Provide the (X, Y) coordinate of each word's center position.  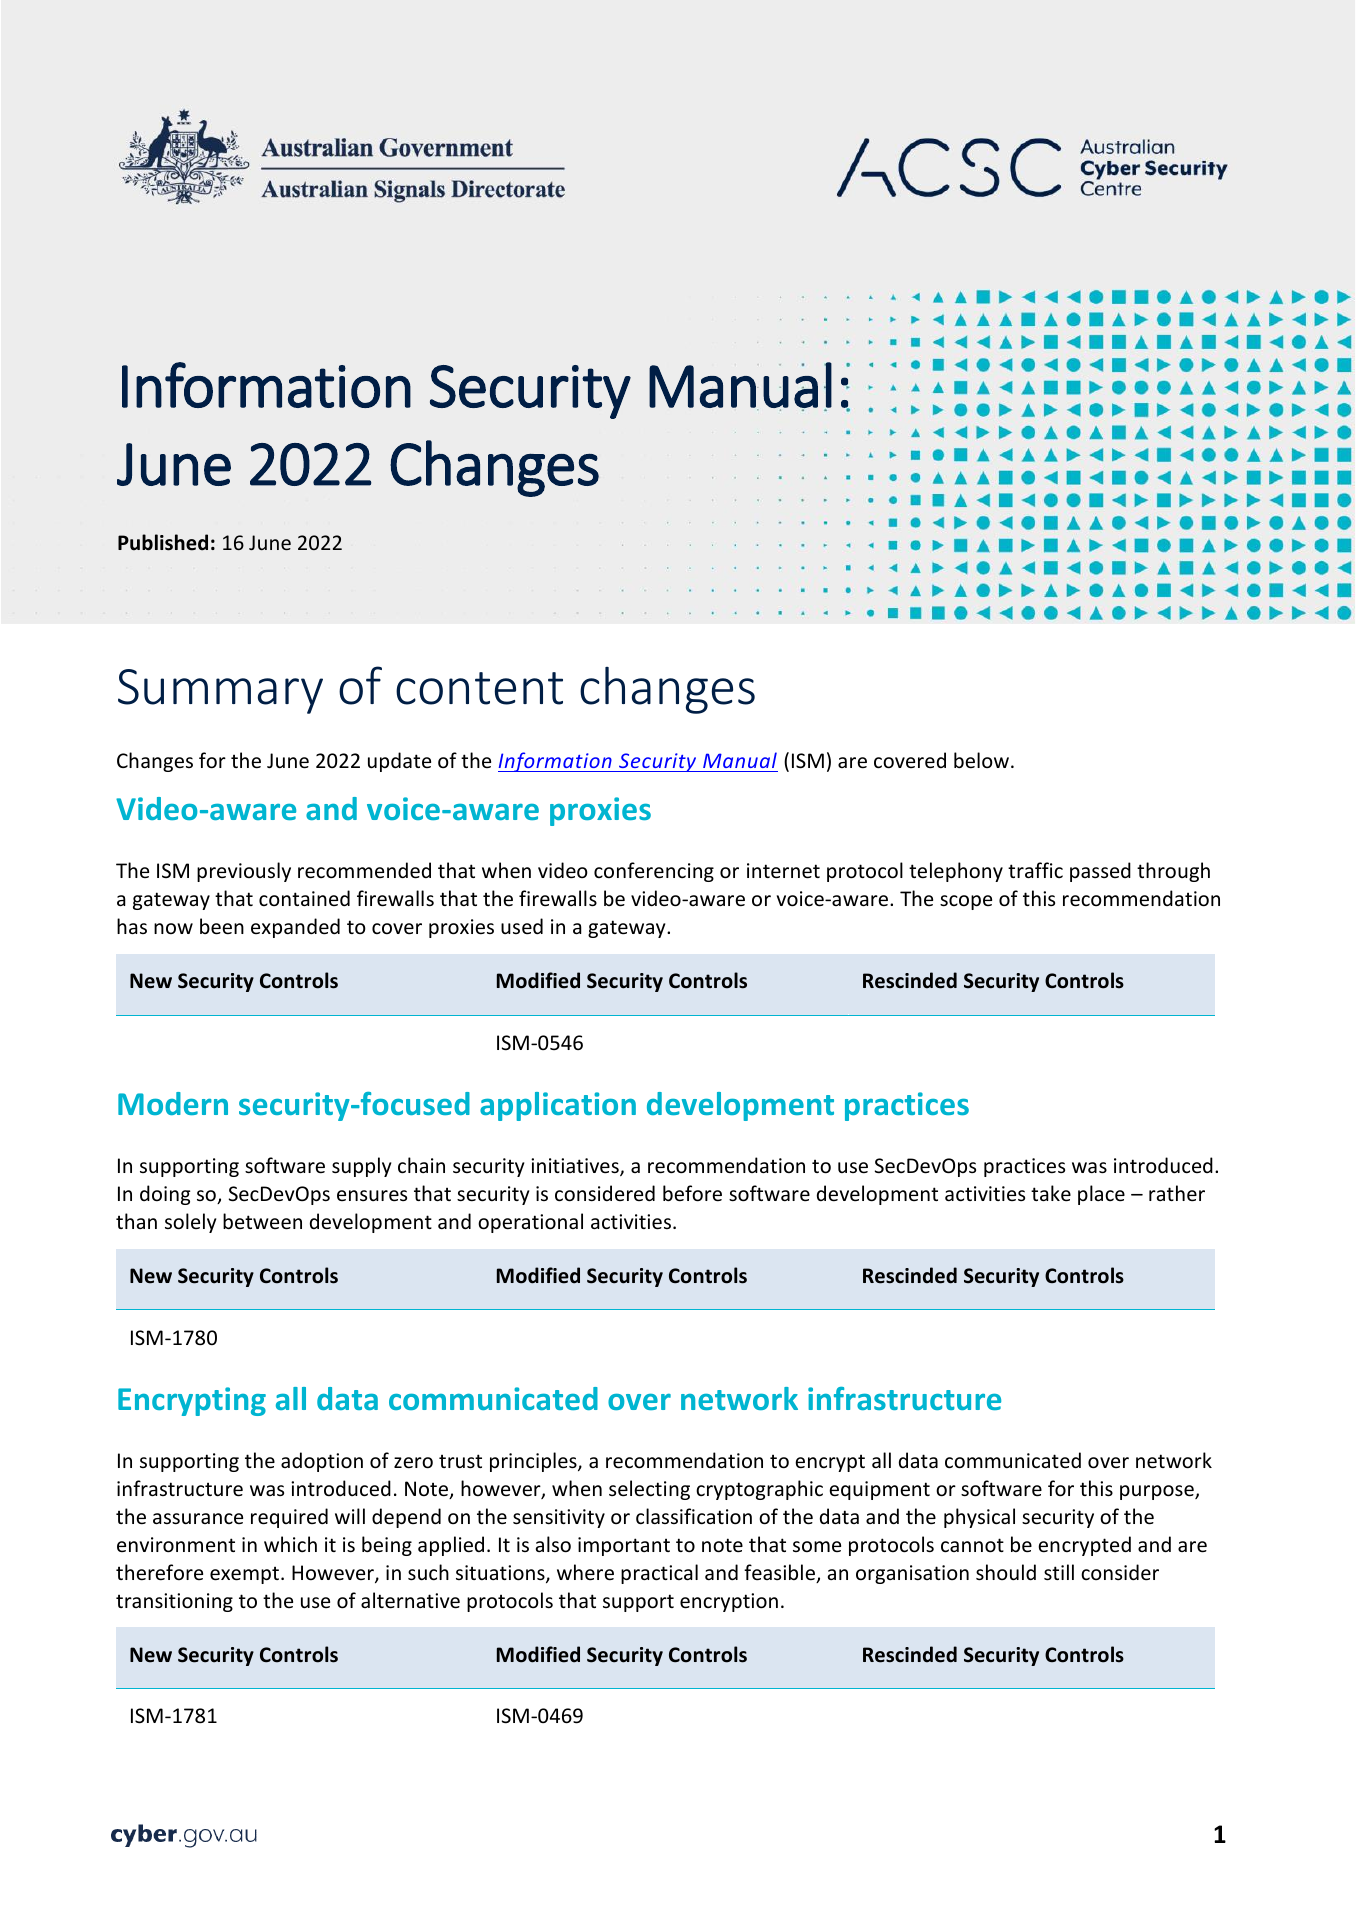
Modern (173, 1103)
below (981, 760)
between (262, 1221)
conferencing (654, 872)
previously (244, 872)
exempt (246, 1575)
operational (530, 1223)
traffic (1035, 870)
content (479, 688)
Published (163, 542)
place (1101, 1195)
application (558, 1106)
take (1051, 1193)
